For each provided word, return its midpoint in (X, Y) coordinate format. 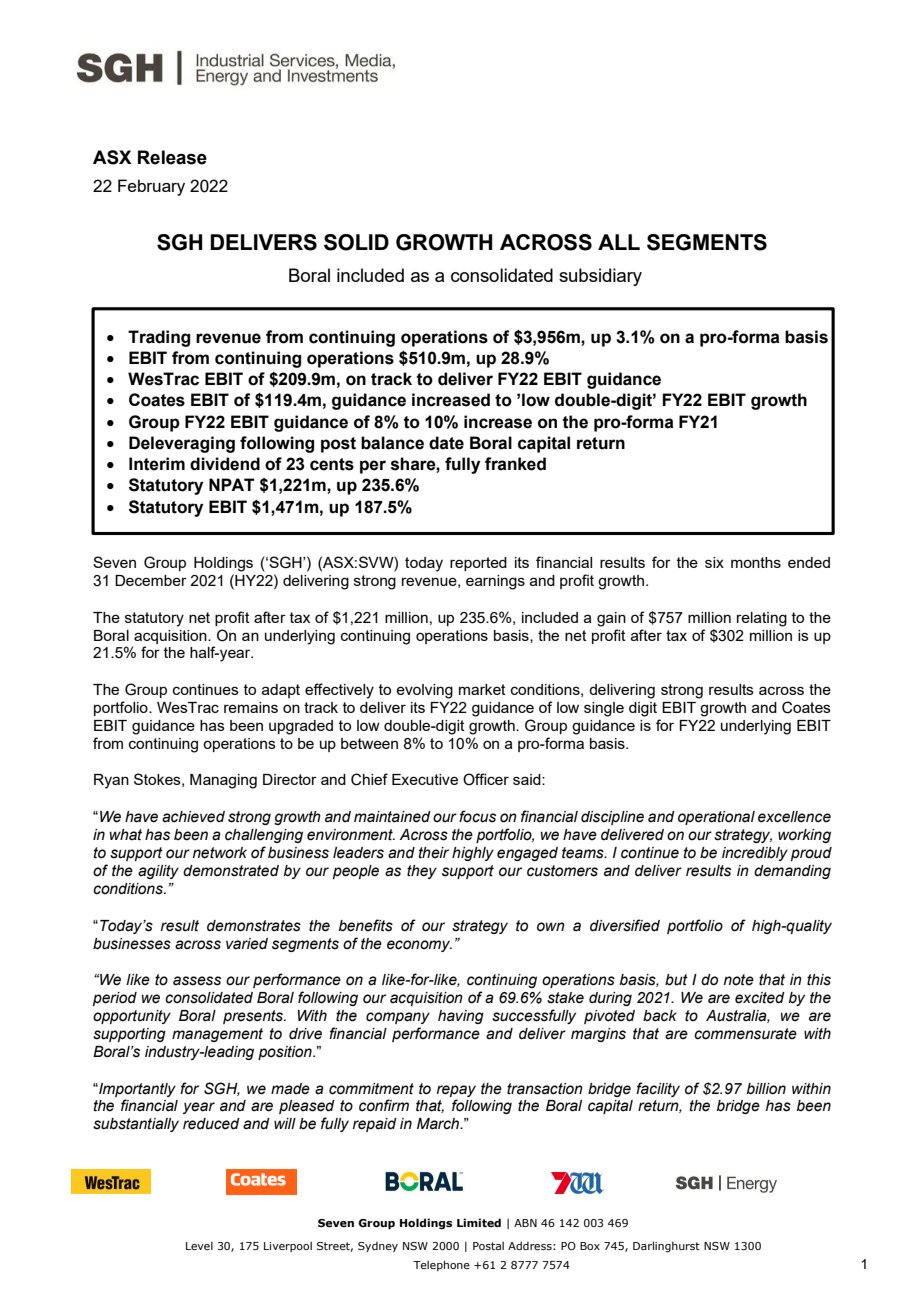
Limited (479, 1222)
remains (251, 707)
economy (419, 946)
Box (590, 1246)
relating (762, 619)
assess (197, 981)
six (714, 562)
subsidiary (600, 277)
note (739, 980)
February (151, 187)
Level (199, 1245)
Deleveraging (182, 444)
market (482, 689)
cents (332, 464)
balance (392, 443)
